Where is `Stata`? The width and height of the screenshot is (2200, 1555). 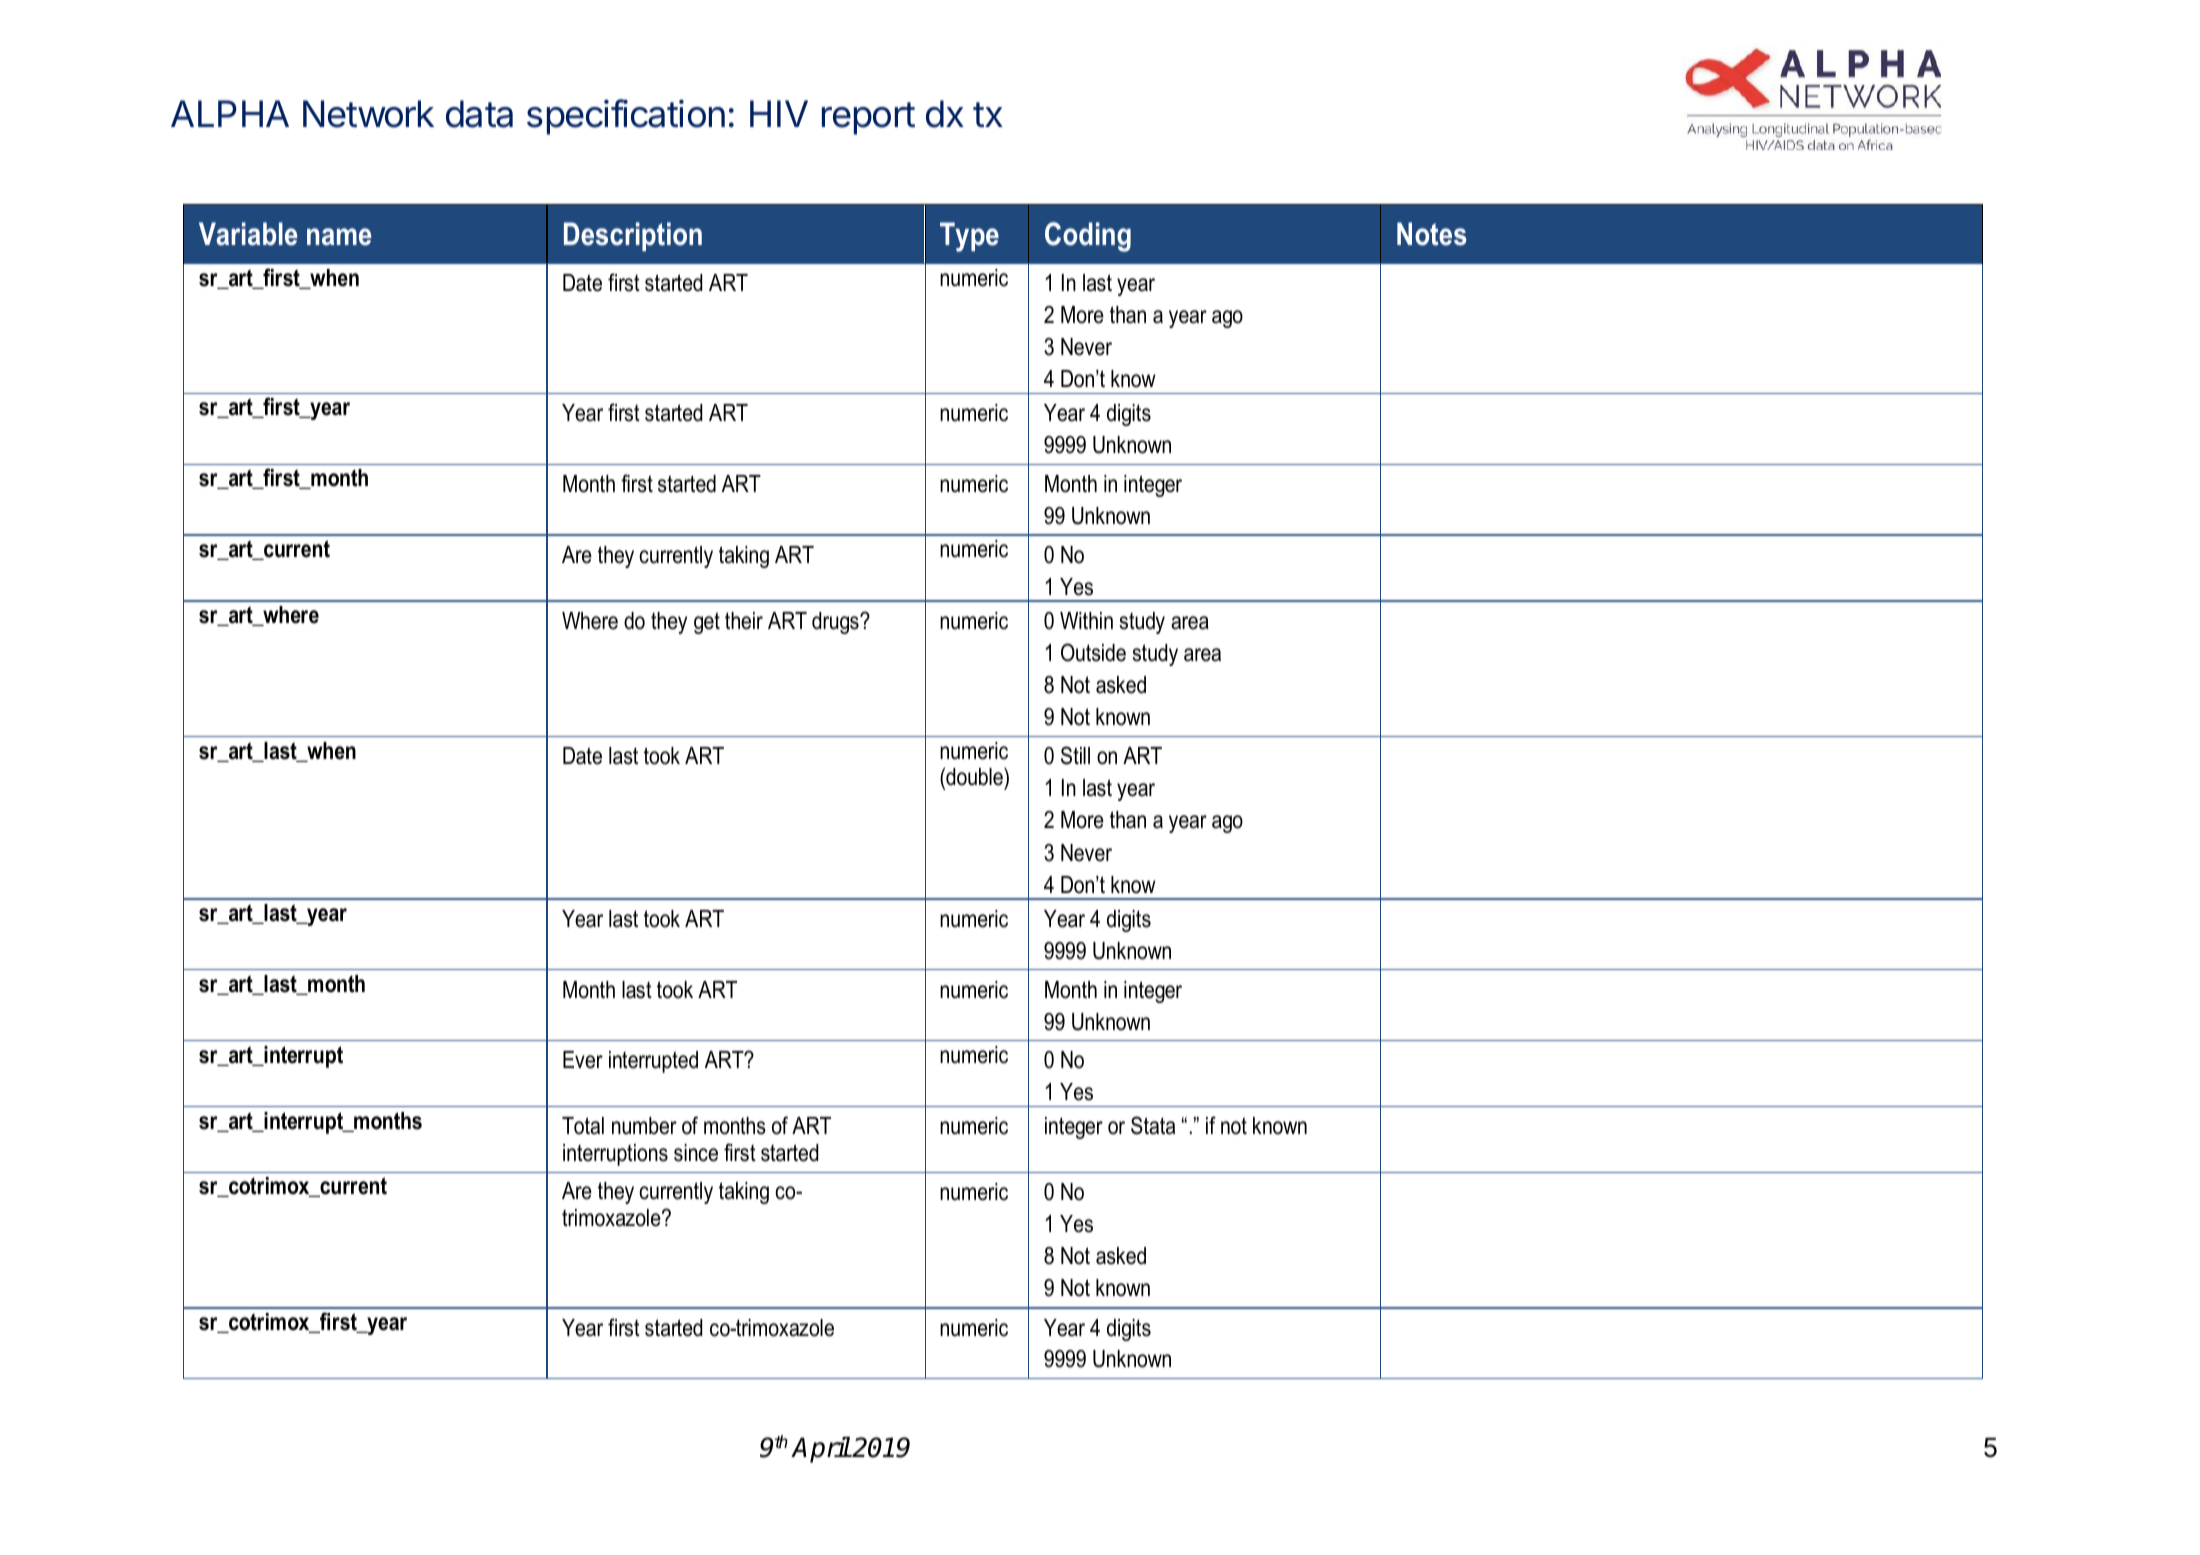 Stata is located at coordinates (1153, 1125).
